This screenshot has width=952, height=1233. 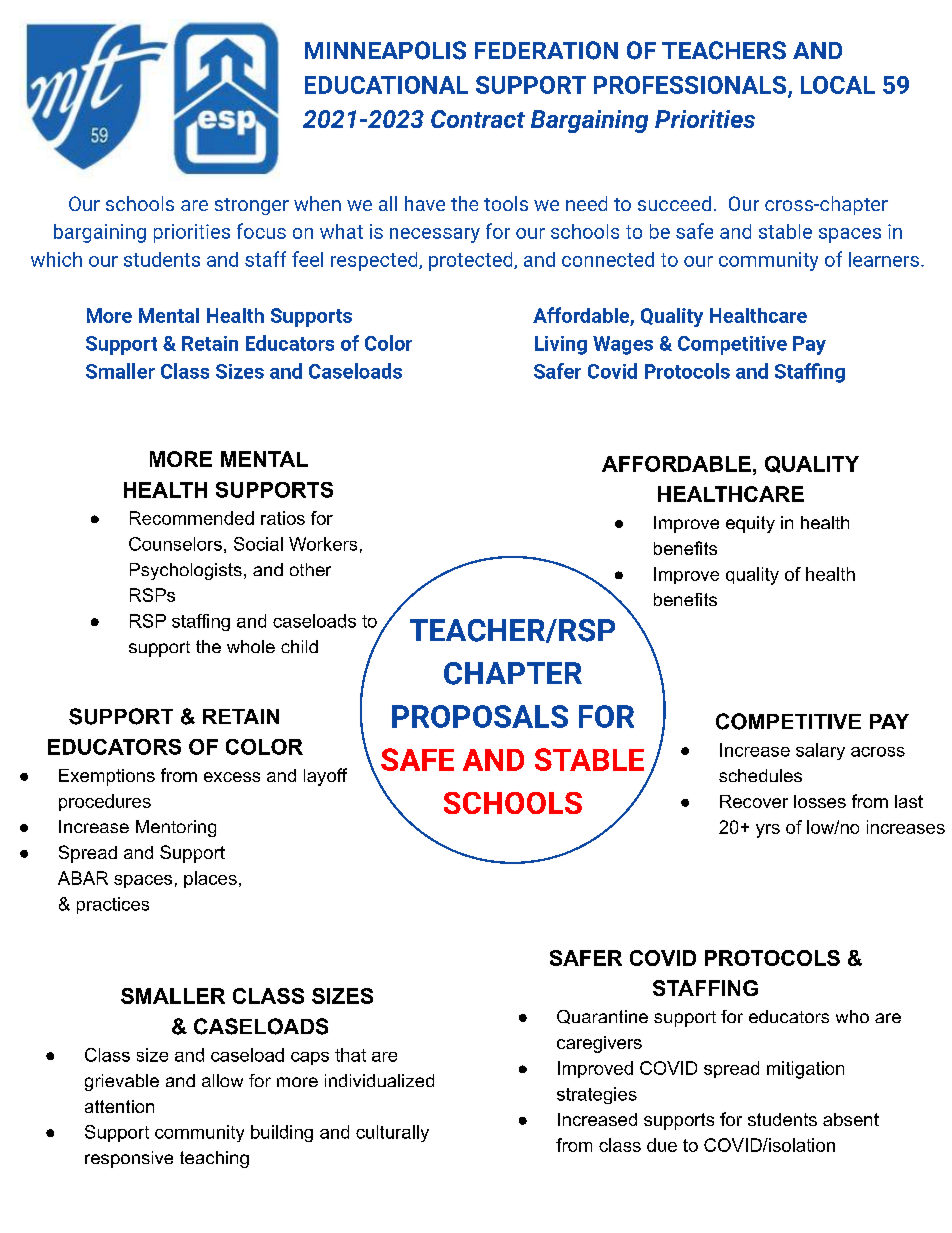 I want to click on losses, so click(x=820, y=801).
